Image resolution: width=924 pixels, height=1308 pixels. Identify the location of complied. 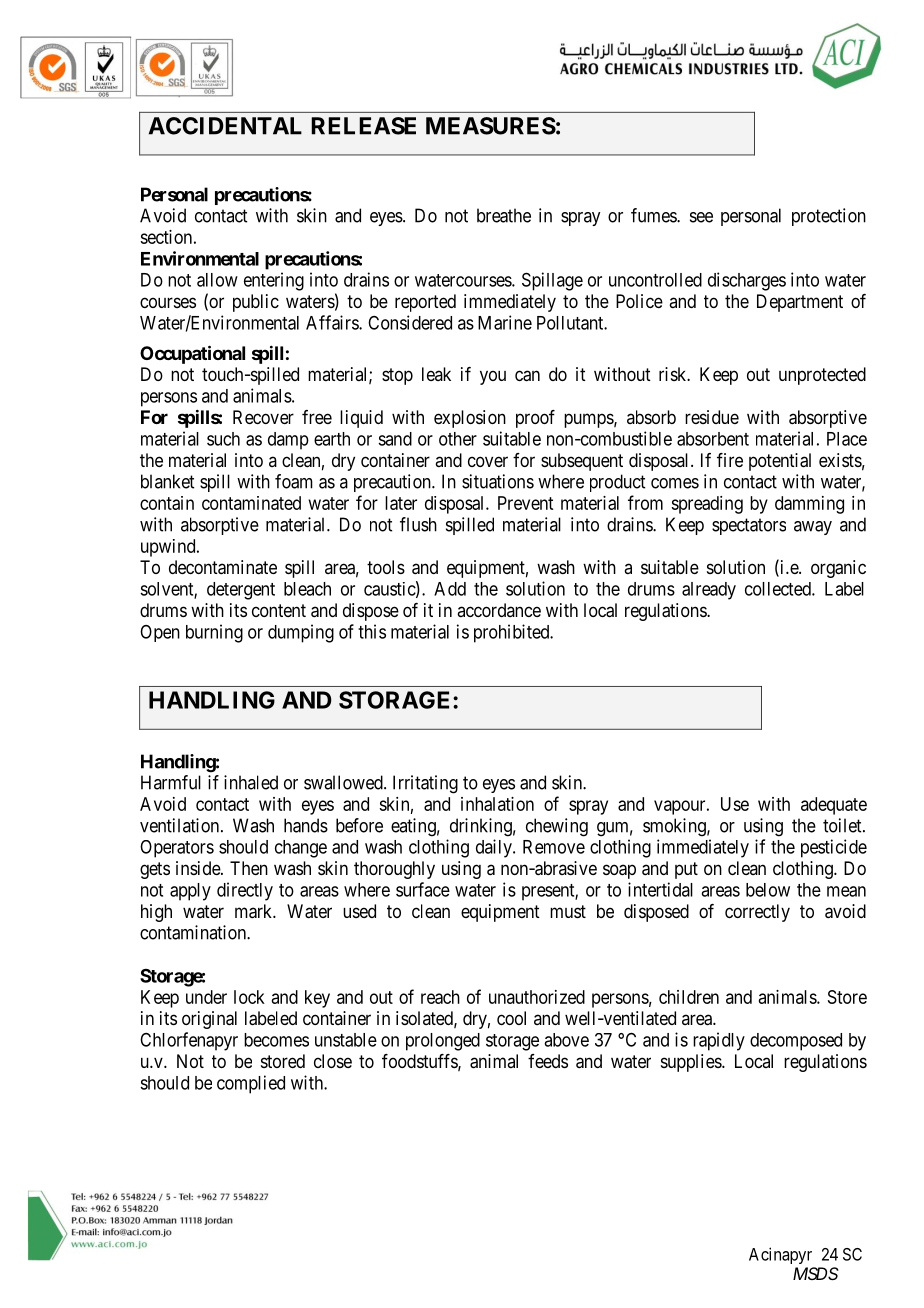
(251, 1084).
